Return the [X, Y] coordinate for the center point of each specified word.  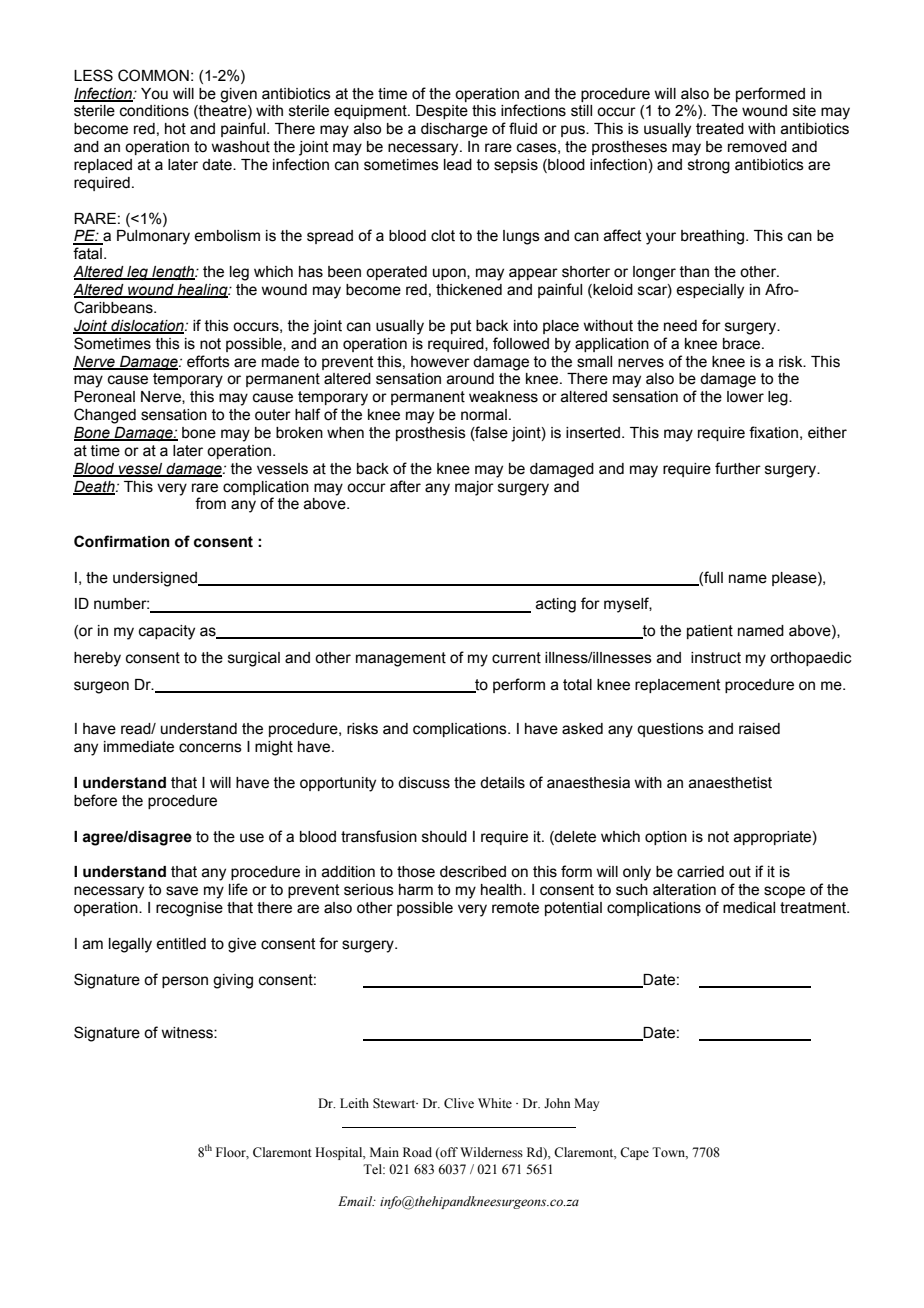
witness [188, 1033]
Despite [442, 112]
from [210, 503]
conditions [154, 111]
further [738, 468]
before [95, 800]
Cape [634, 1153]
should [444, 837]
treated [720, 129]
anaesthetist [730, 783]
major [474, 488]
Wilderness [491, 1152]
